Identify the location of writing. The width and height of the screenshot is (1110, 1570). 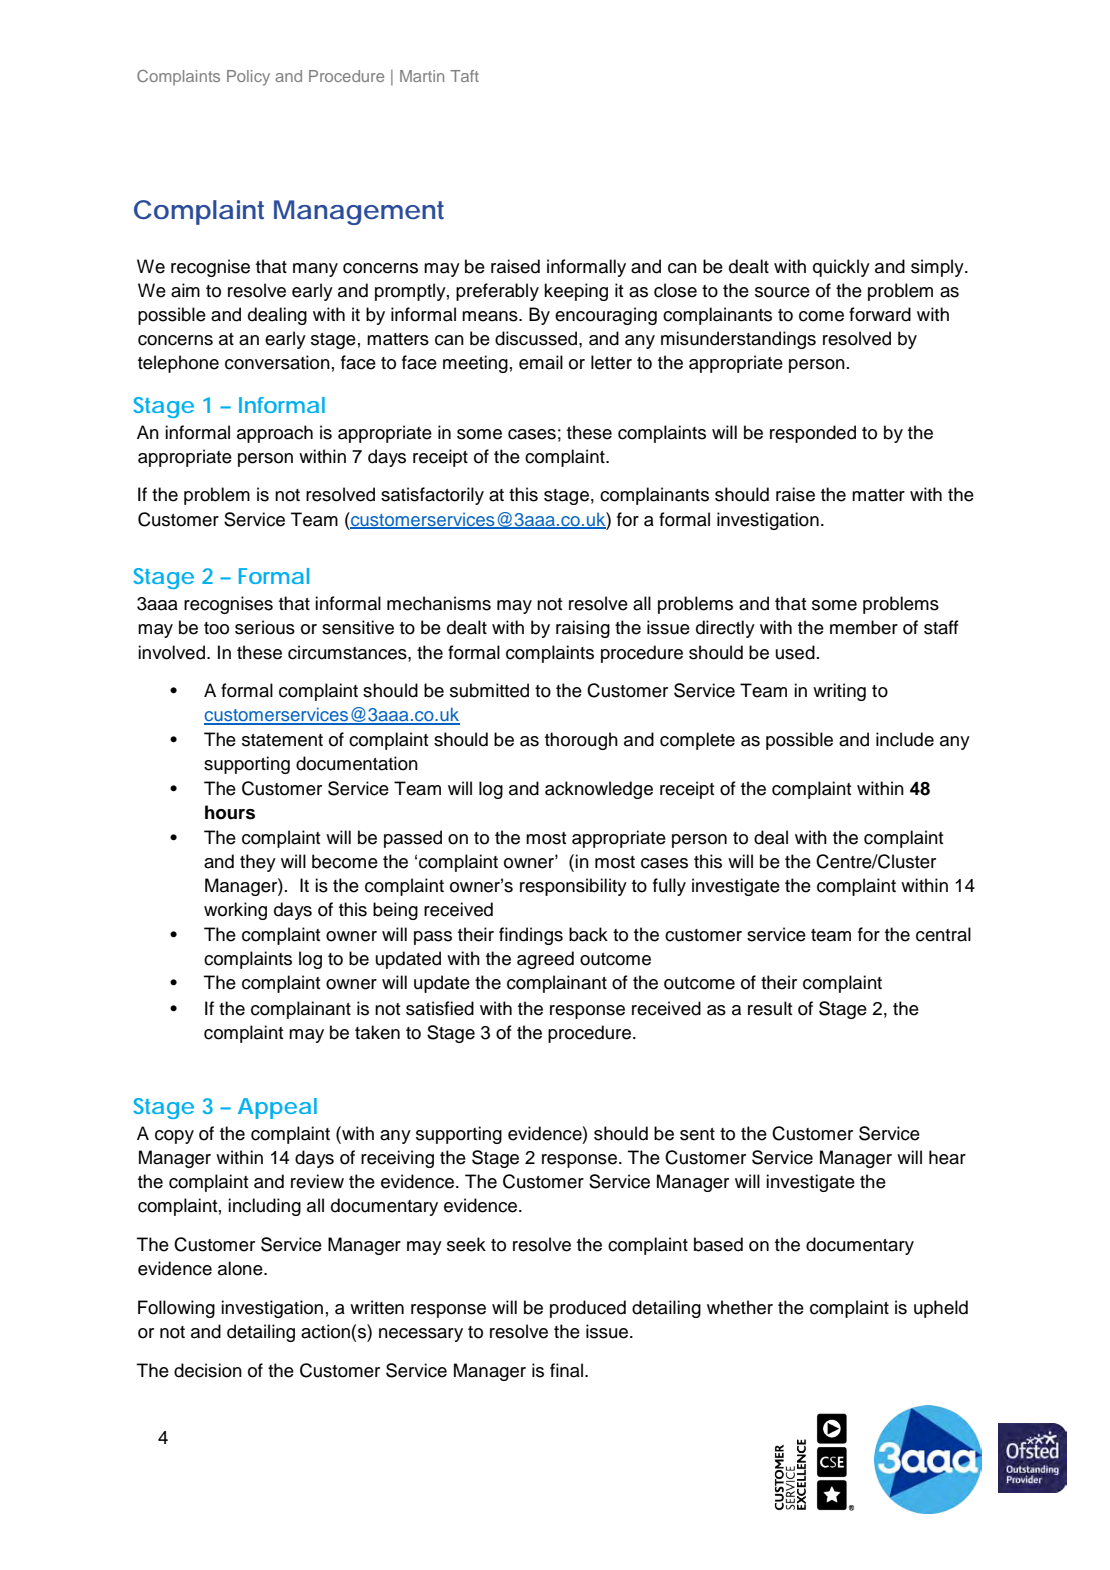
(839, 692).
